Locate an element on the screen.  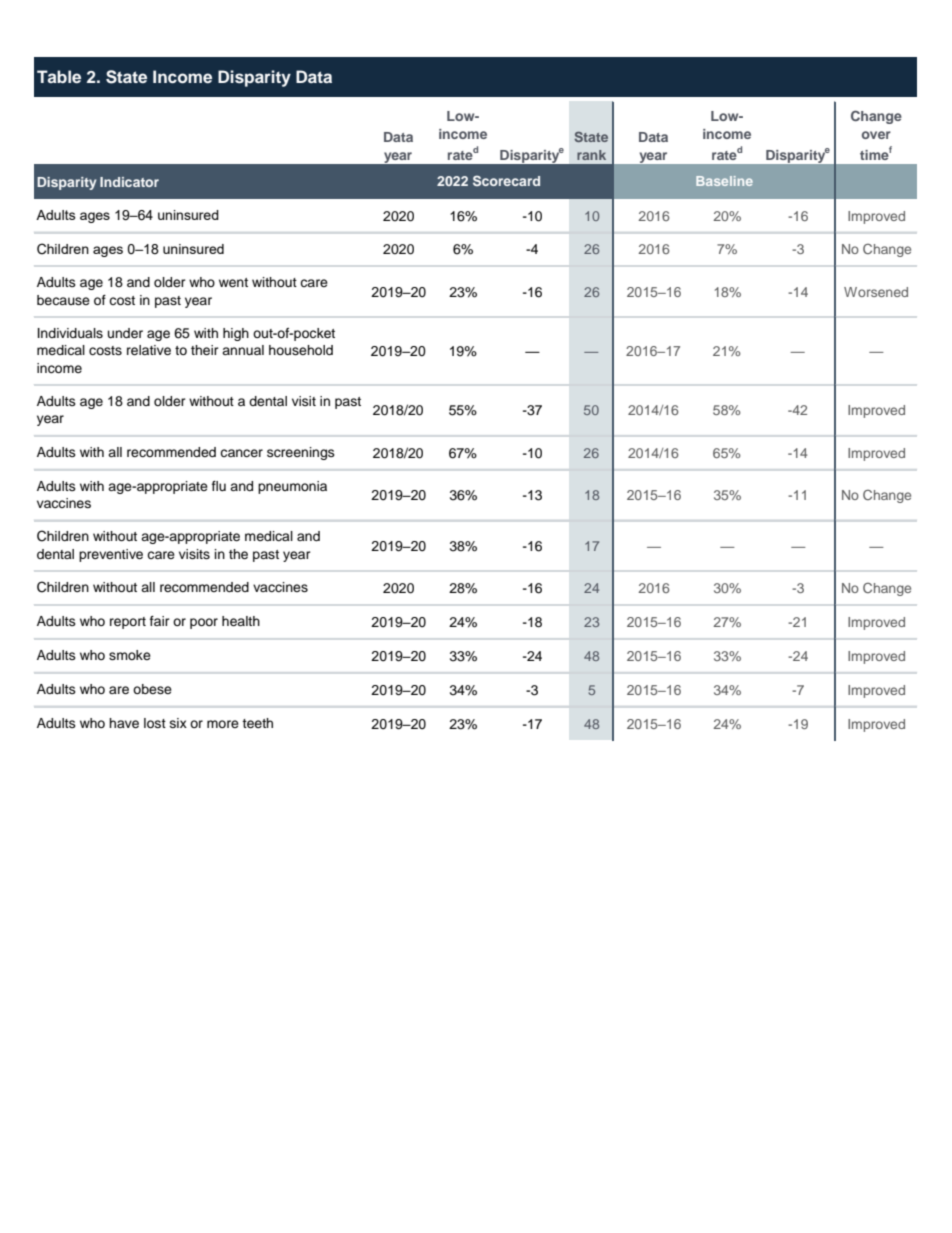
obese is located at coordinates (152, 689).
